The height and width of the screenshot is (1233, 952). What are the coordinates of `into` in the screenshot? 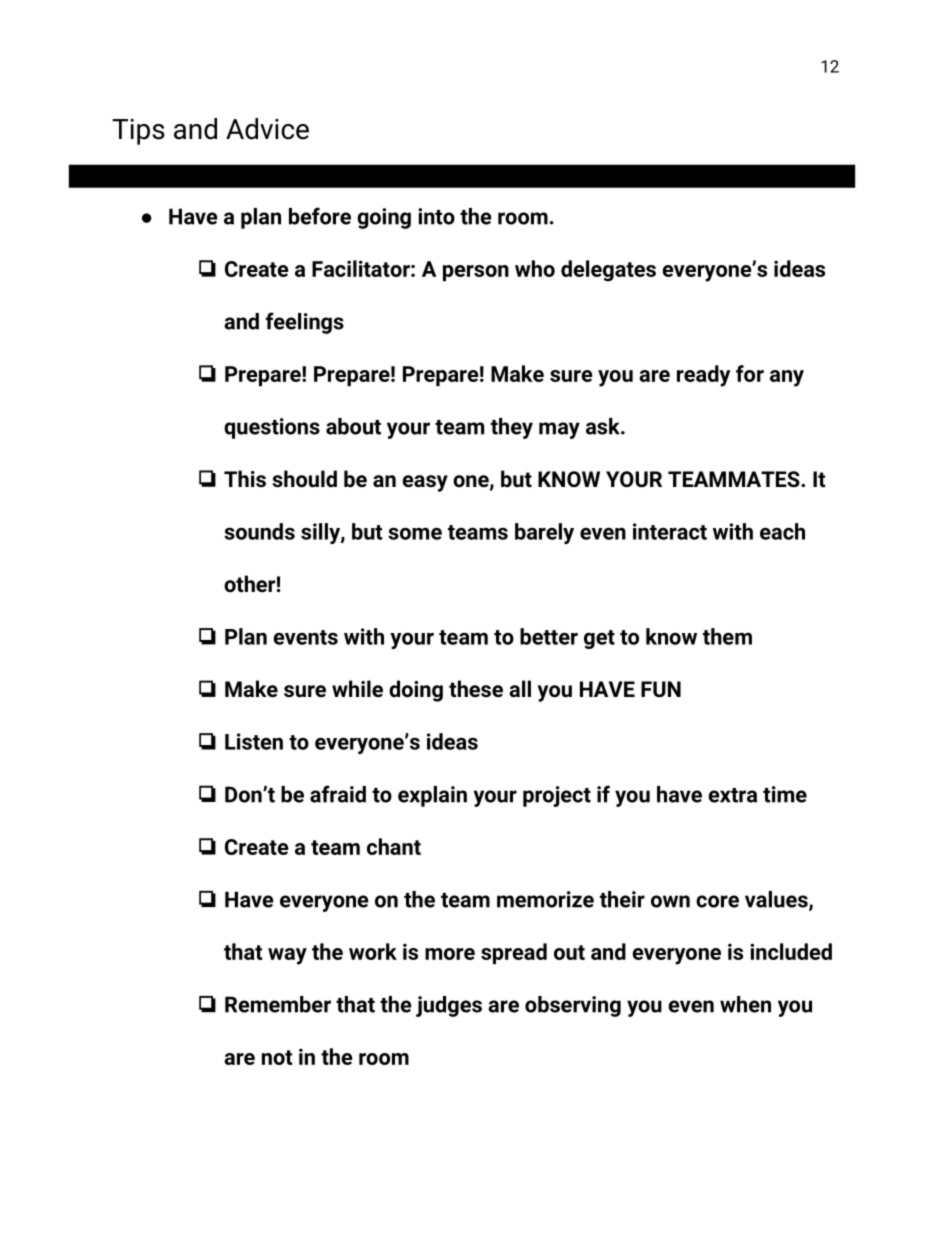 It's located at (436, 216).
